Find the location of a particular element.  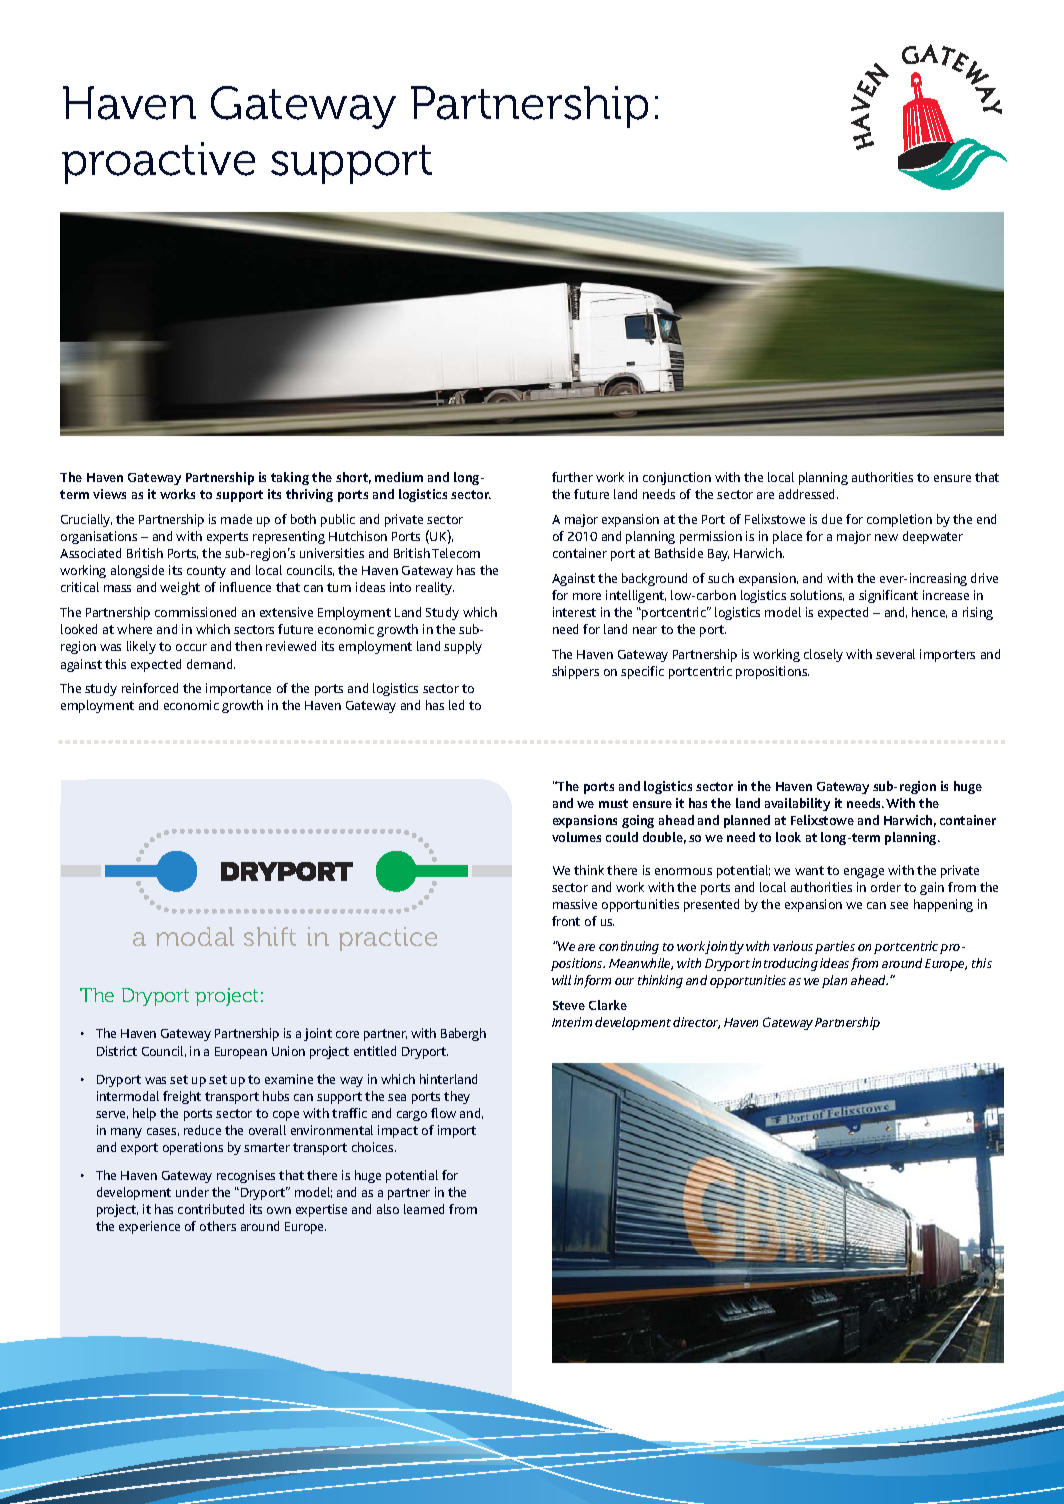

reinforced is located at coordinates (150, 688).
